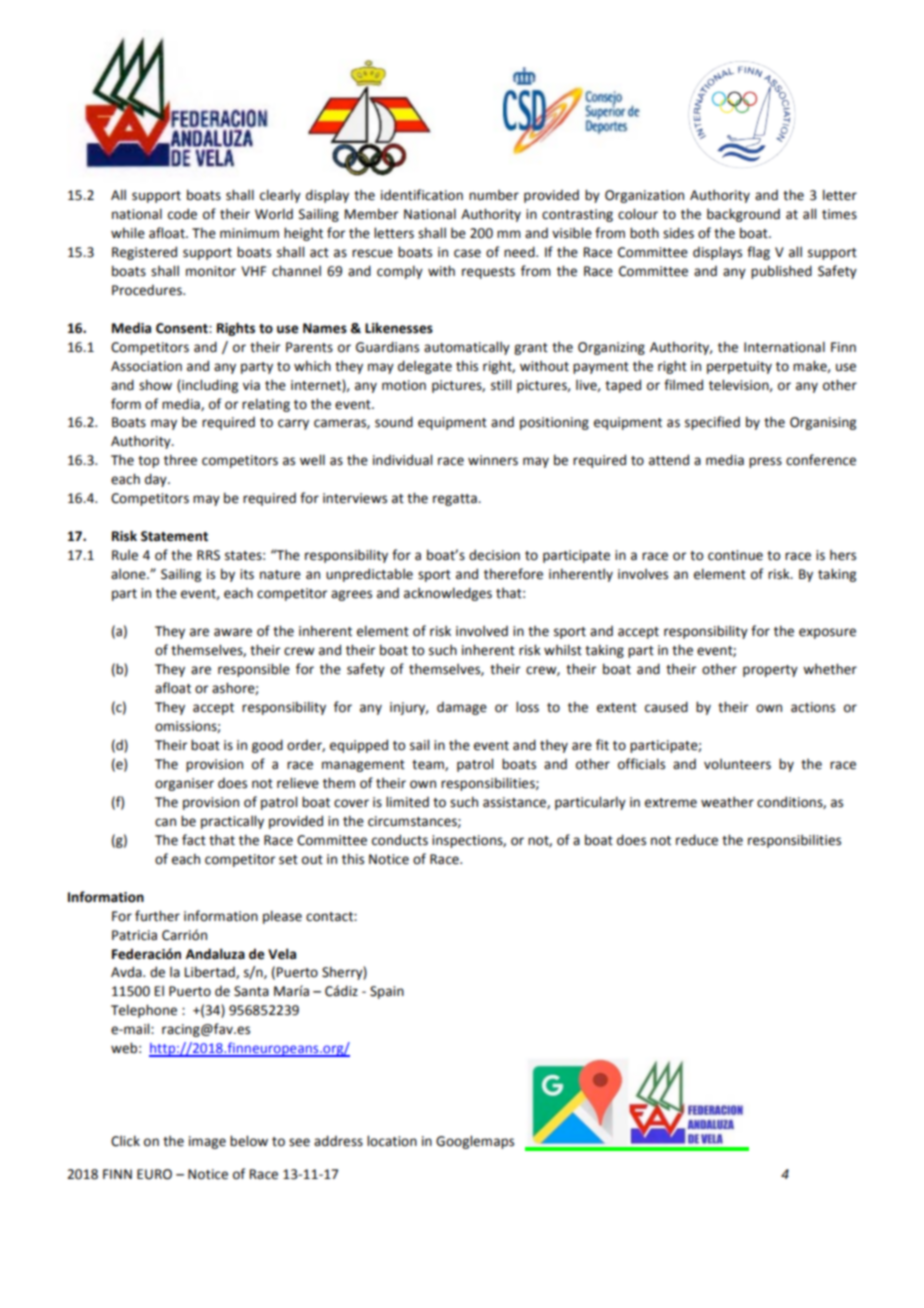 The image size is (924, 1308). Describe the element at coordinates (494, 195) in the page. I see `number` at that location.
